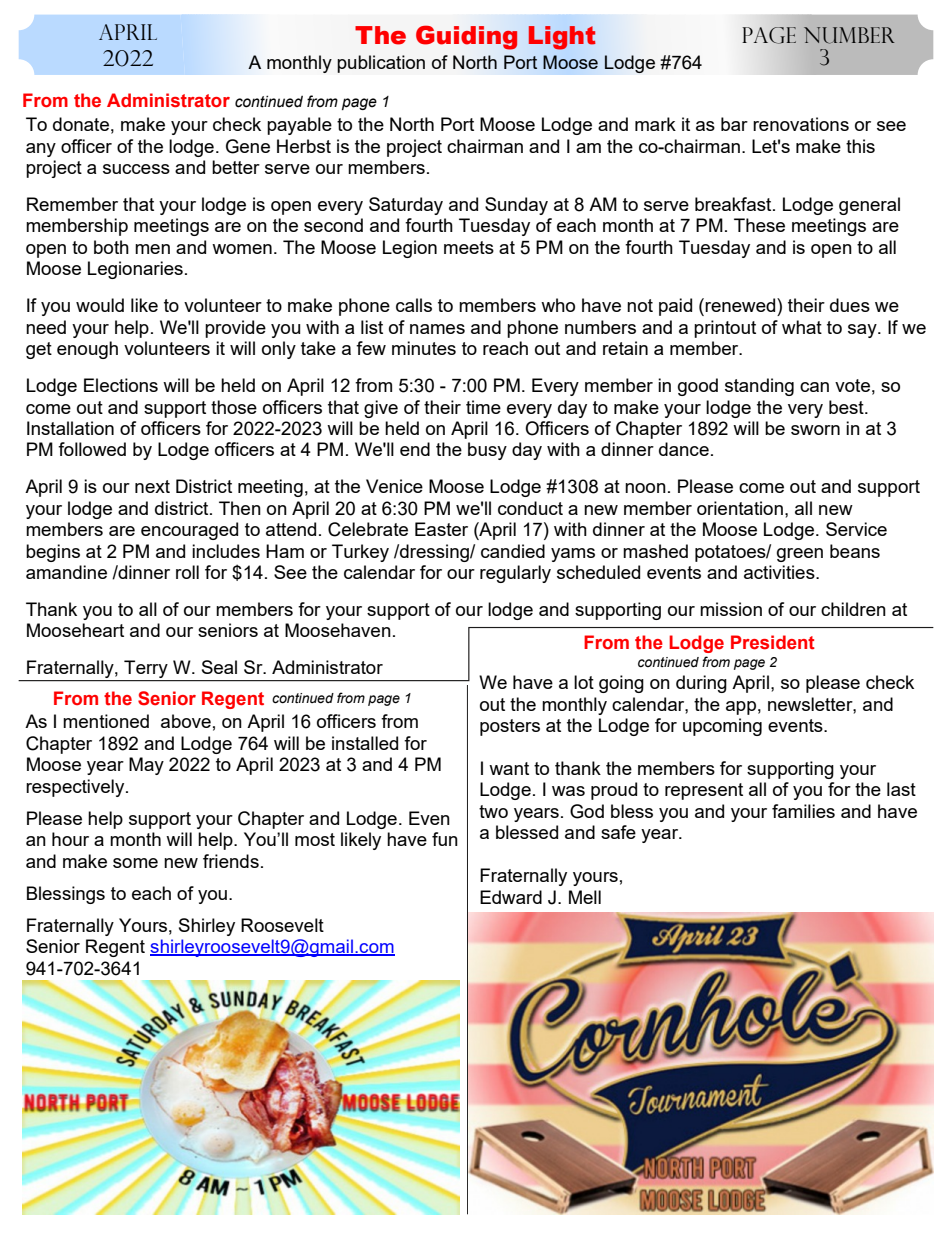 The height and width of the screenshot is (1233, 952). I want to click on renovations, so click(801, 124).
